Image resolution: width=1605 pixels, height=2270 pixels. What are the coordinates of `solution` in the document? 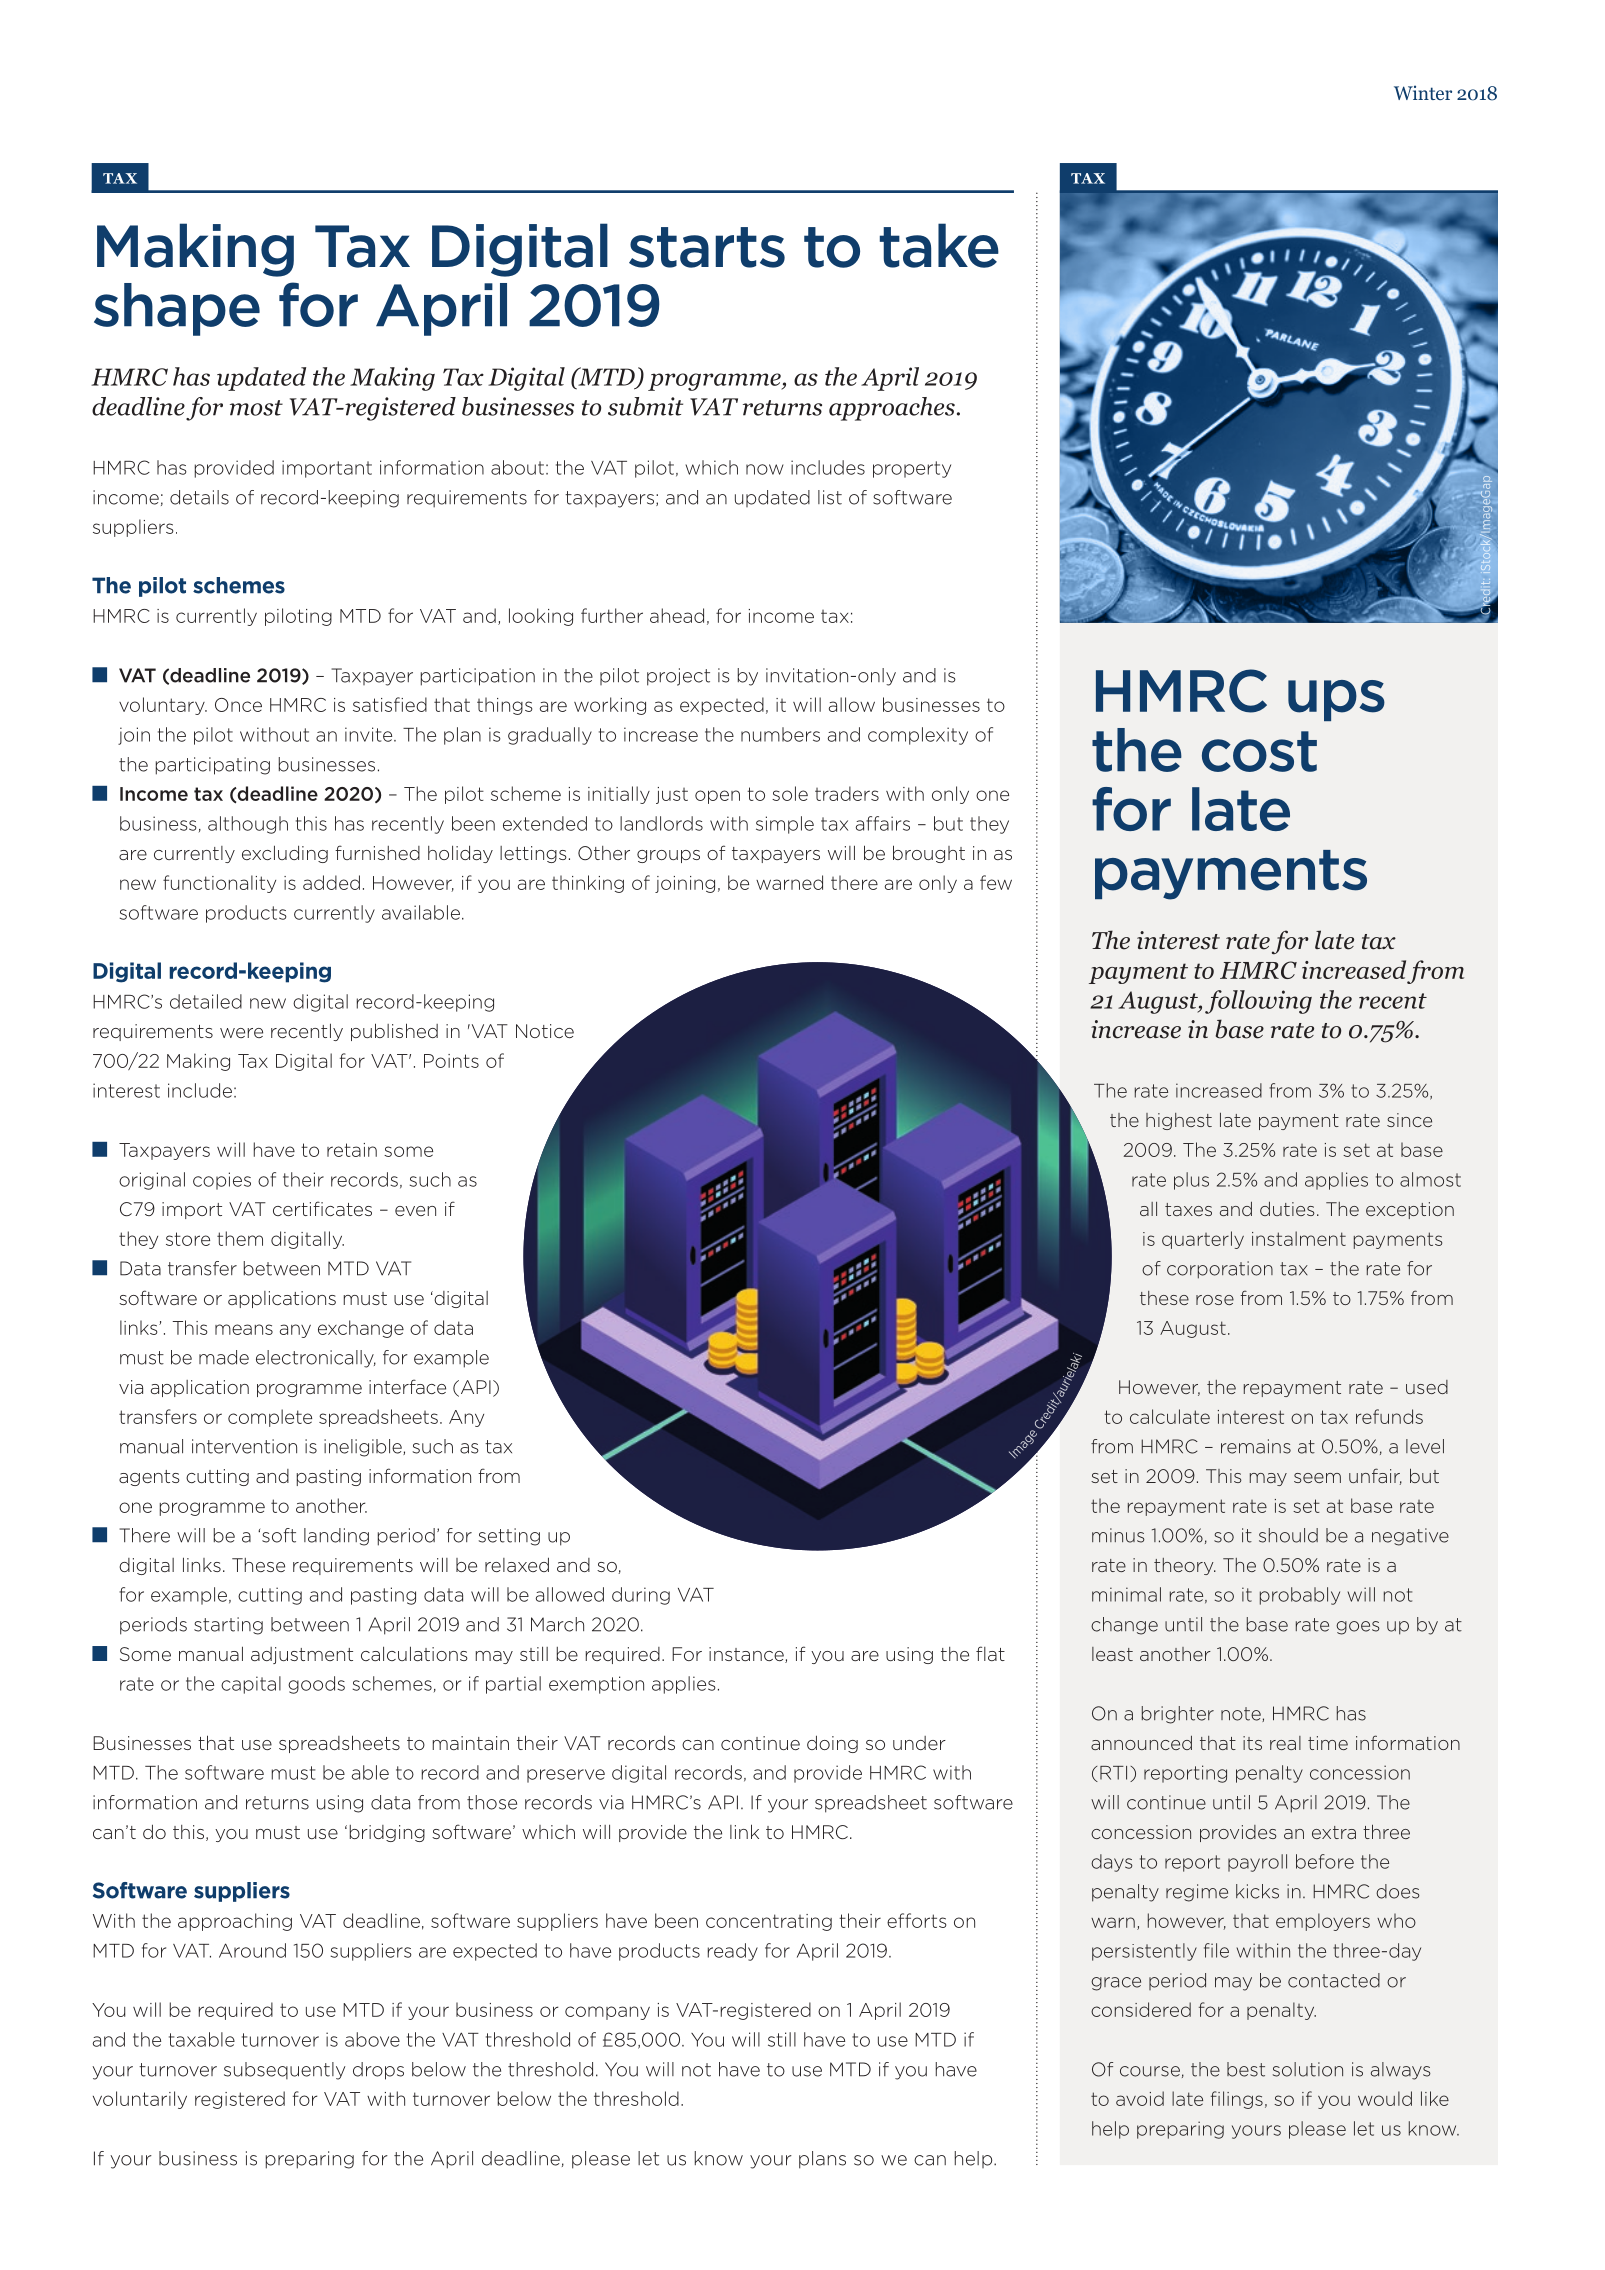 It's located at (1308, 2069).
